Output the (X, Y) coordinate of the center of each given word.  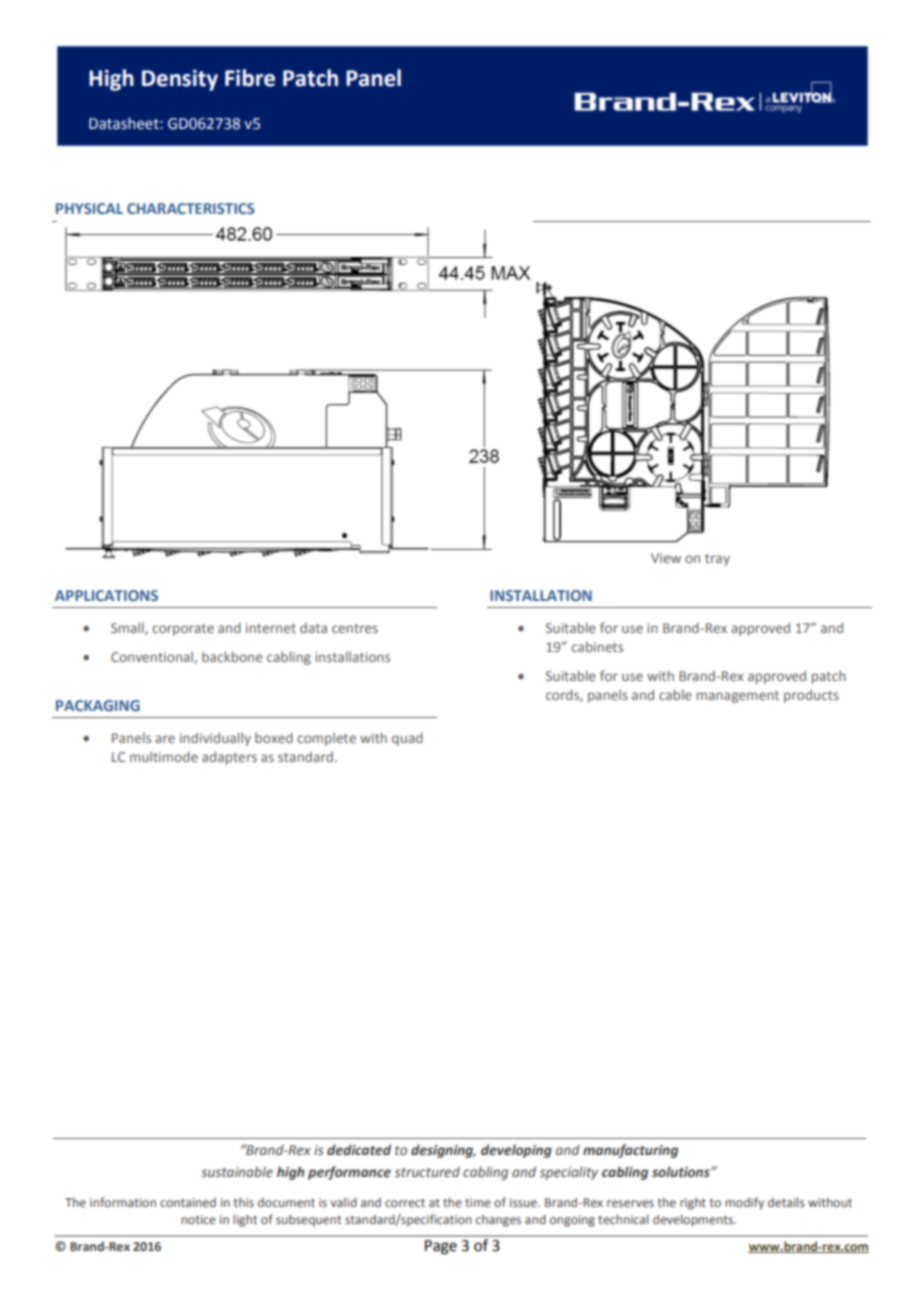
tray (717, 560)
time (478, 1202)
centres (355, 628)
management (738, 697)
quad (407, 739)
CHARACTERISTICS (191, 208)
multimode (164, 756)
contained (188, 1202)
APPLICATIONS (106, 595)
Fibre (250, 78)
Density (180, 80)
